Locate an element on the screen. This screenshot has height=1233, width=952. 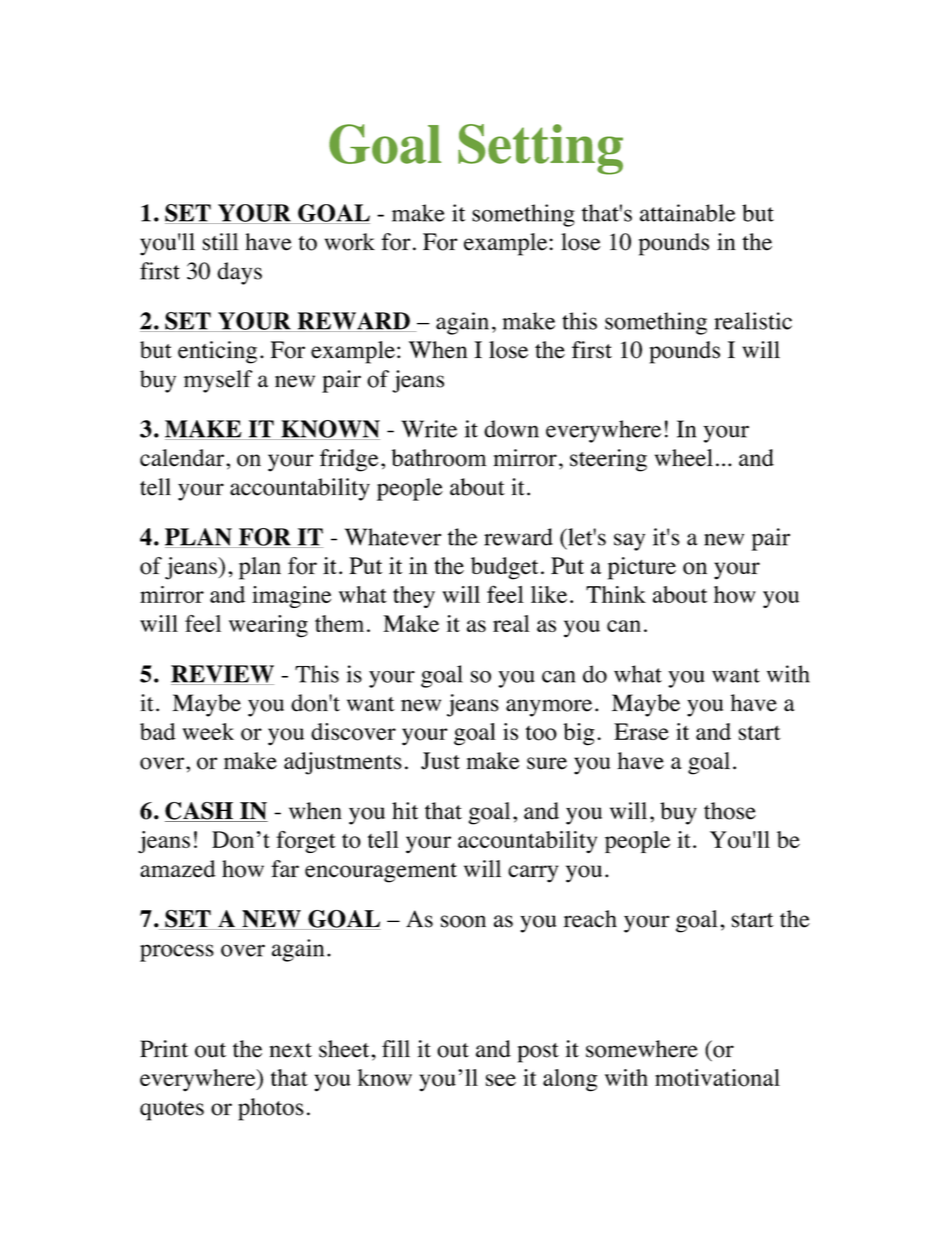
bathroom is located at coordinates (439, 458).
